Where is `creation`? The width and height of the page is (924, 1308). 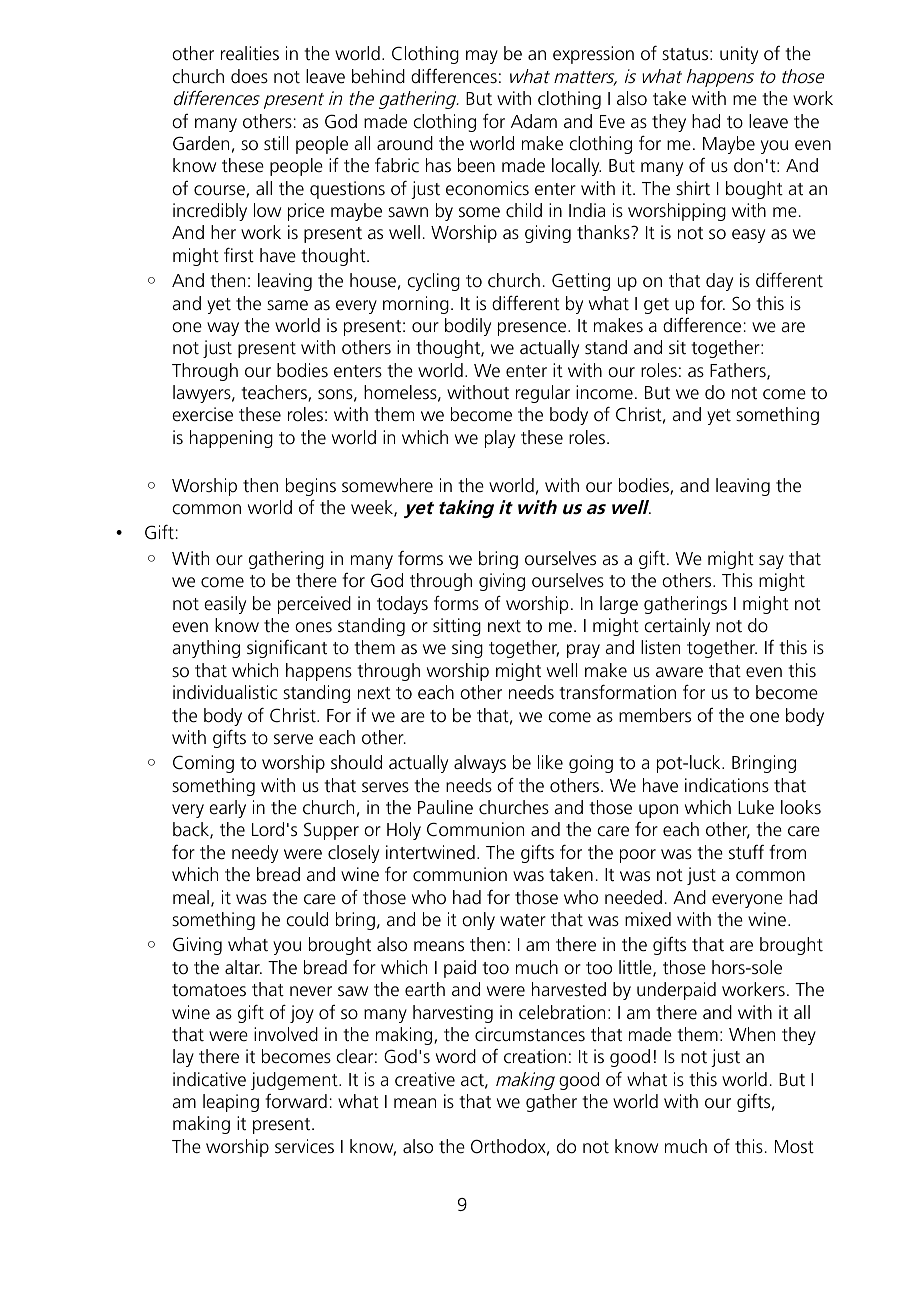
creation is located at coordinates (535, 1056).
